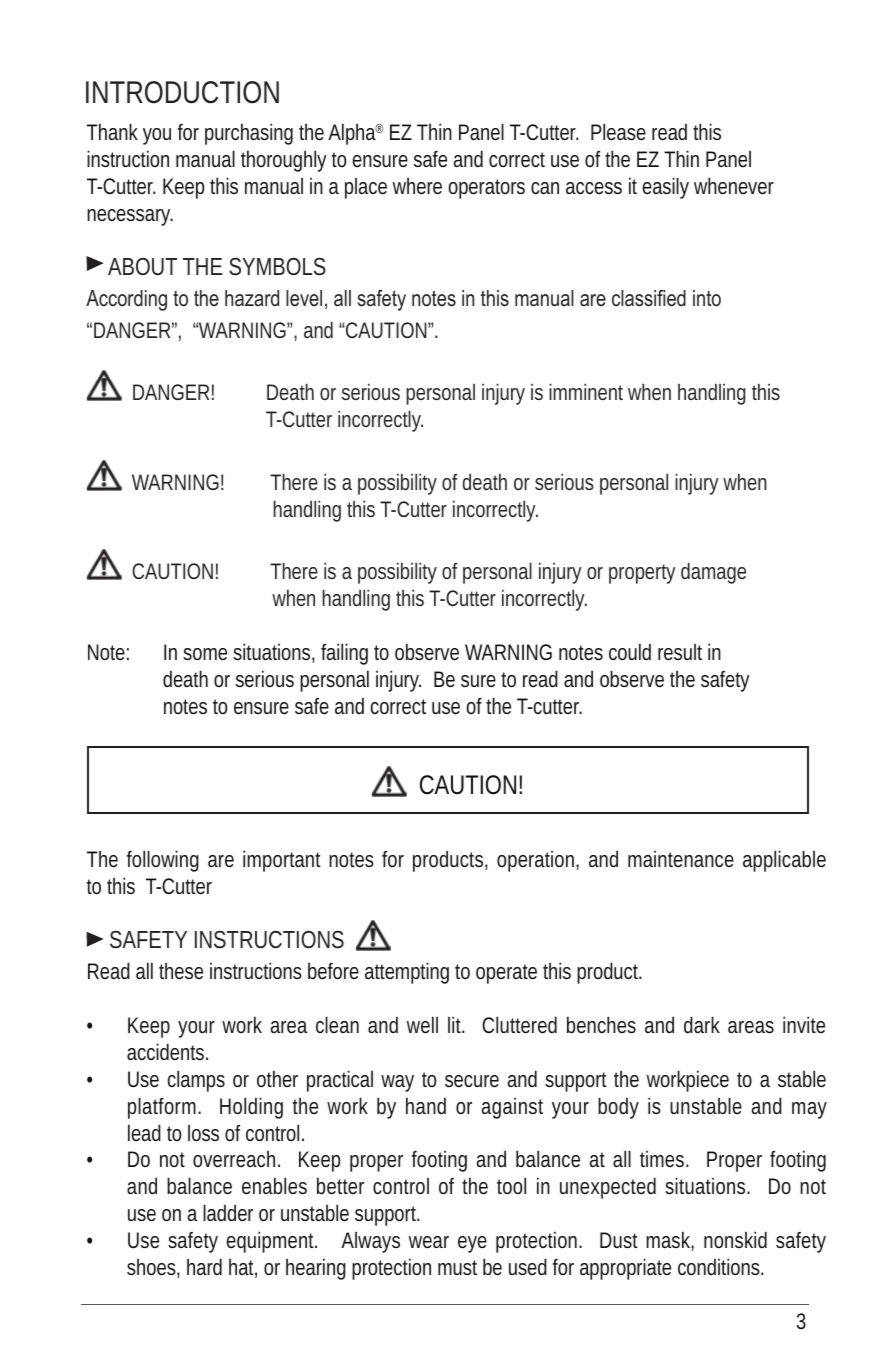  What do you see at coordinates (680, 652) in the document?
I see `result` at bounding box center [680, 652].
